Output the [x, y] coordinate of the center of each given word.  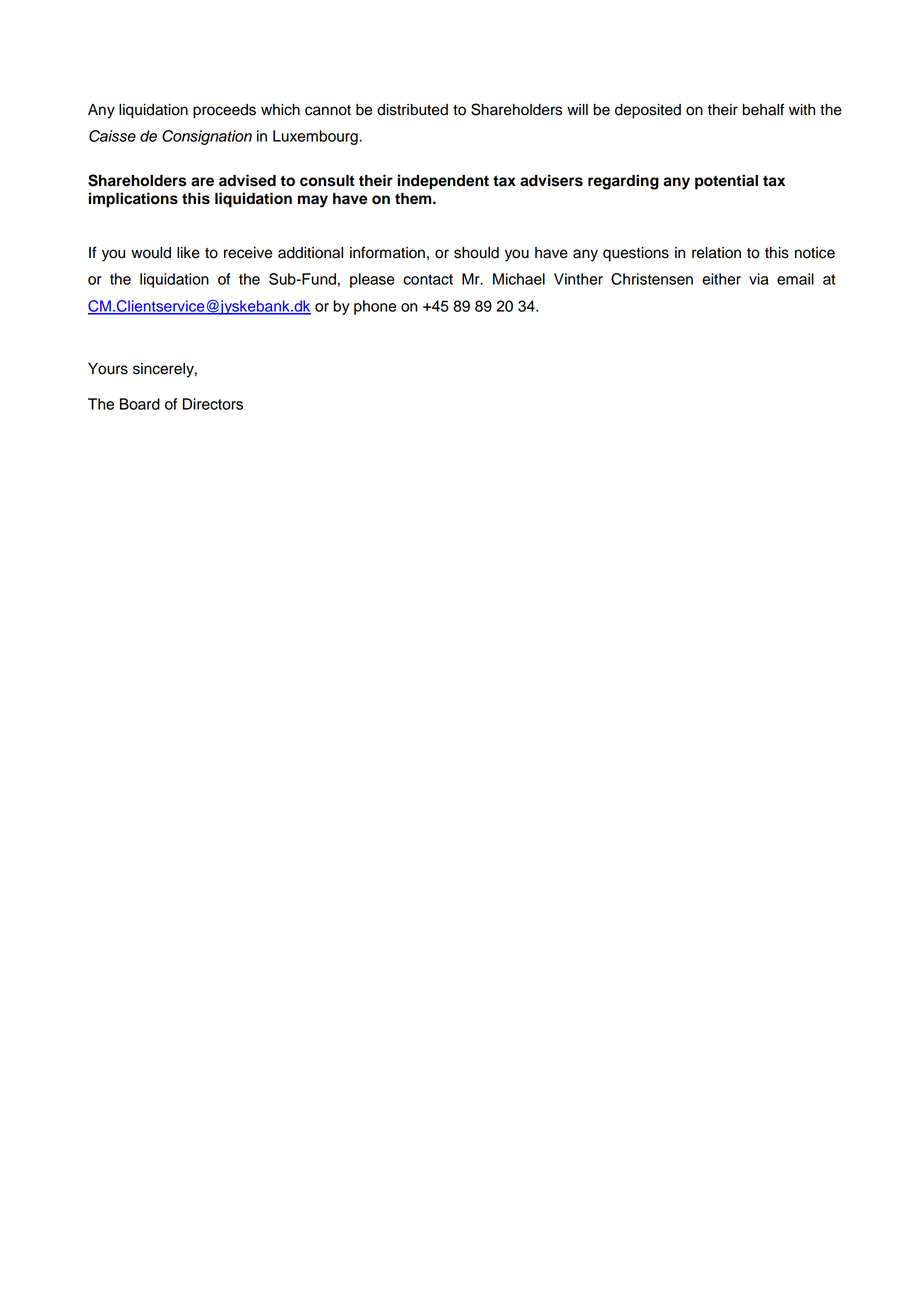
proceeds [224, 111]
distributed [412, 110]
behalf [763, 109]
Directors [213, 404]
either [721, 279]
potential [726, 182]
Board [140, 404]
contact [428, 279]
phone [375, 307]
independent [443, 182]
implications [133, 200]
